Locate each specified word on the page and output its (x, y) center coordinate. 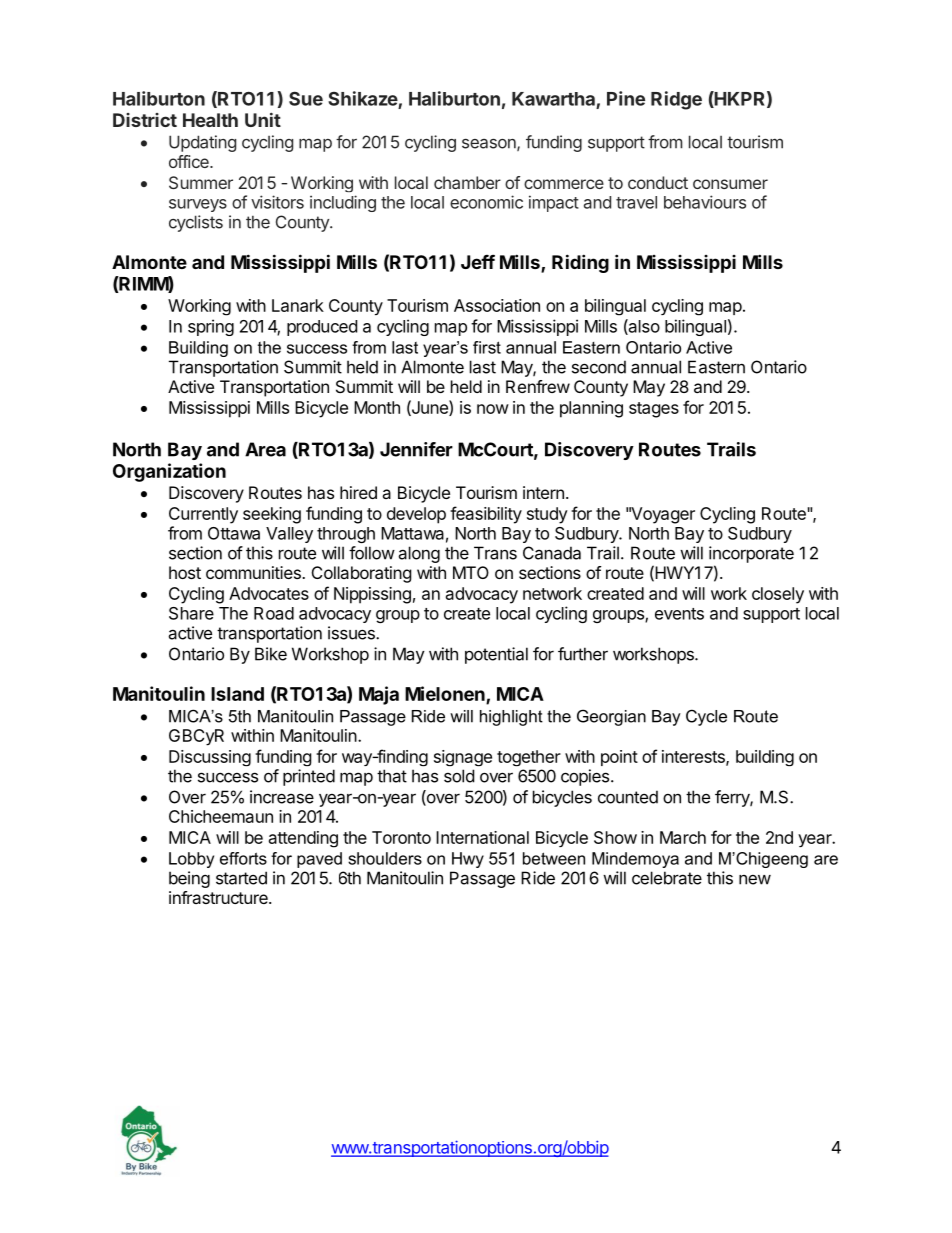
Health (210, 120)
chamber (467, 182)
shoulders (385, 858)
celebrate (667, 878)
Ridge (676, 100)
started (241, 878)
